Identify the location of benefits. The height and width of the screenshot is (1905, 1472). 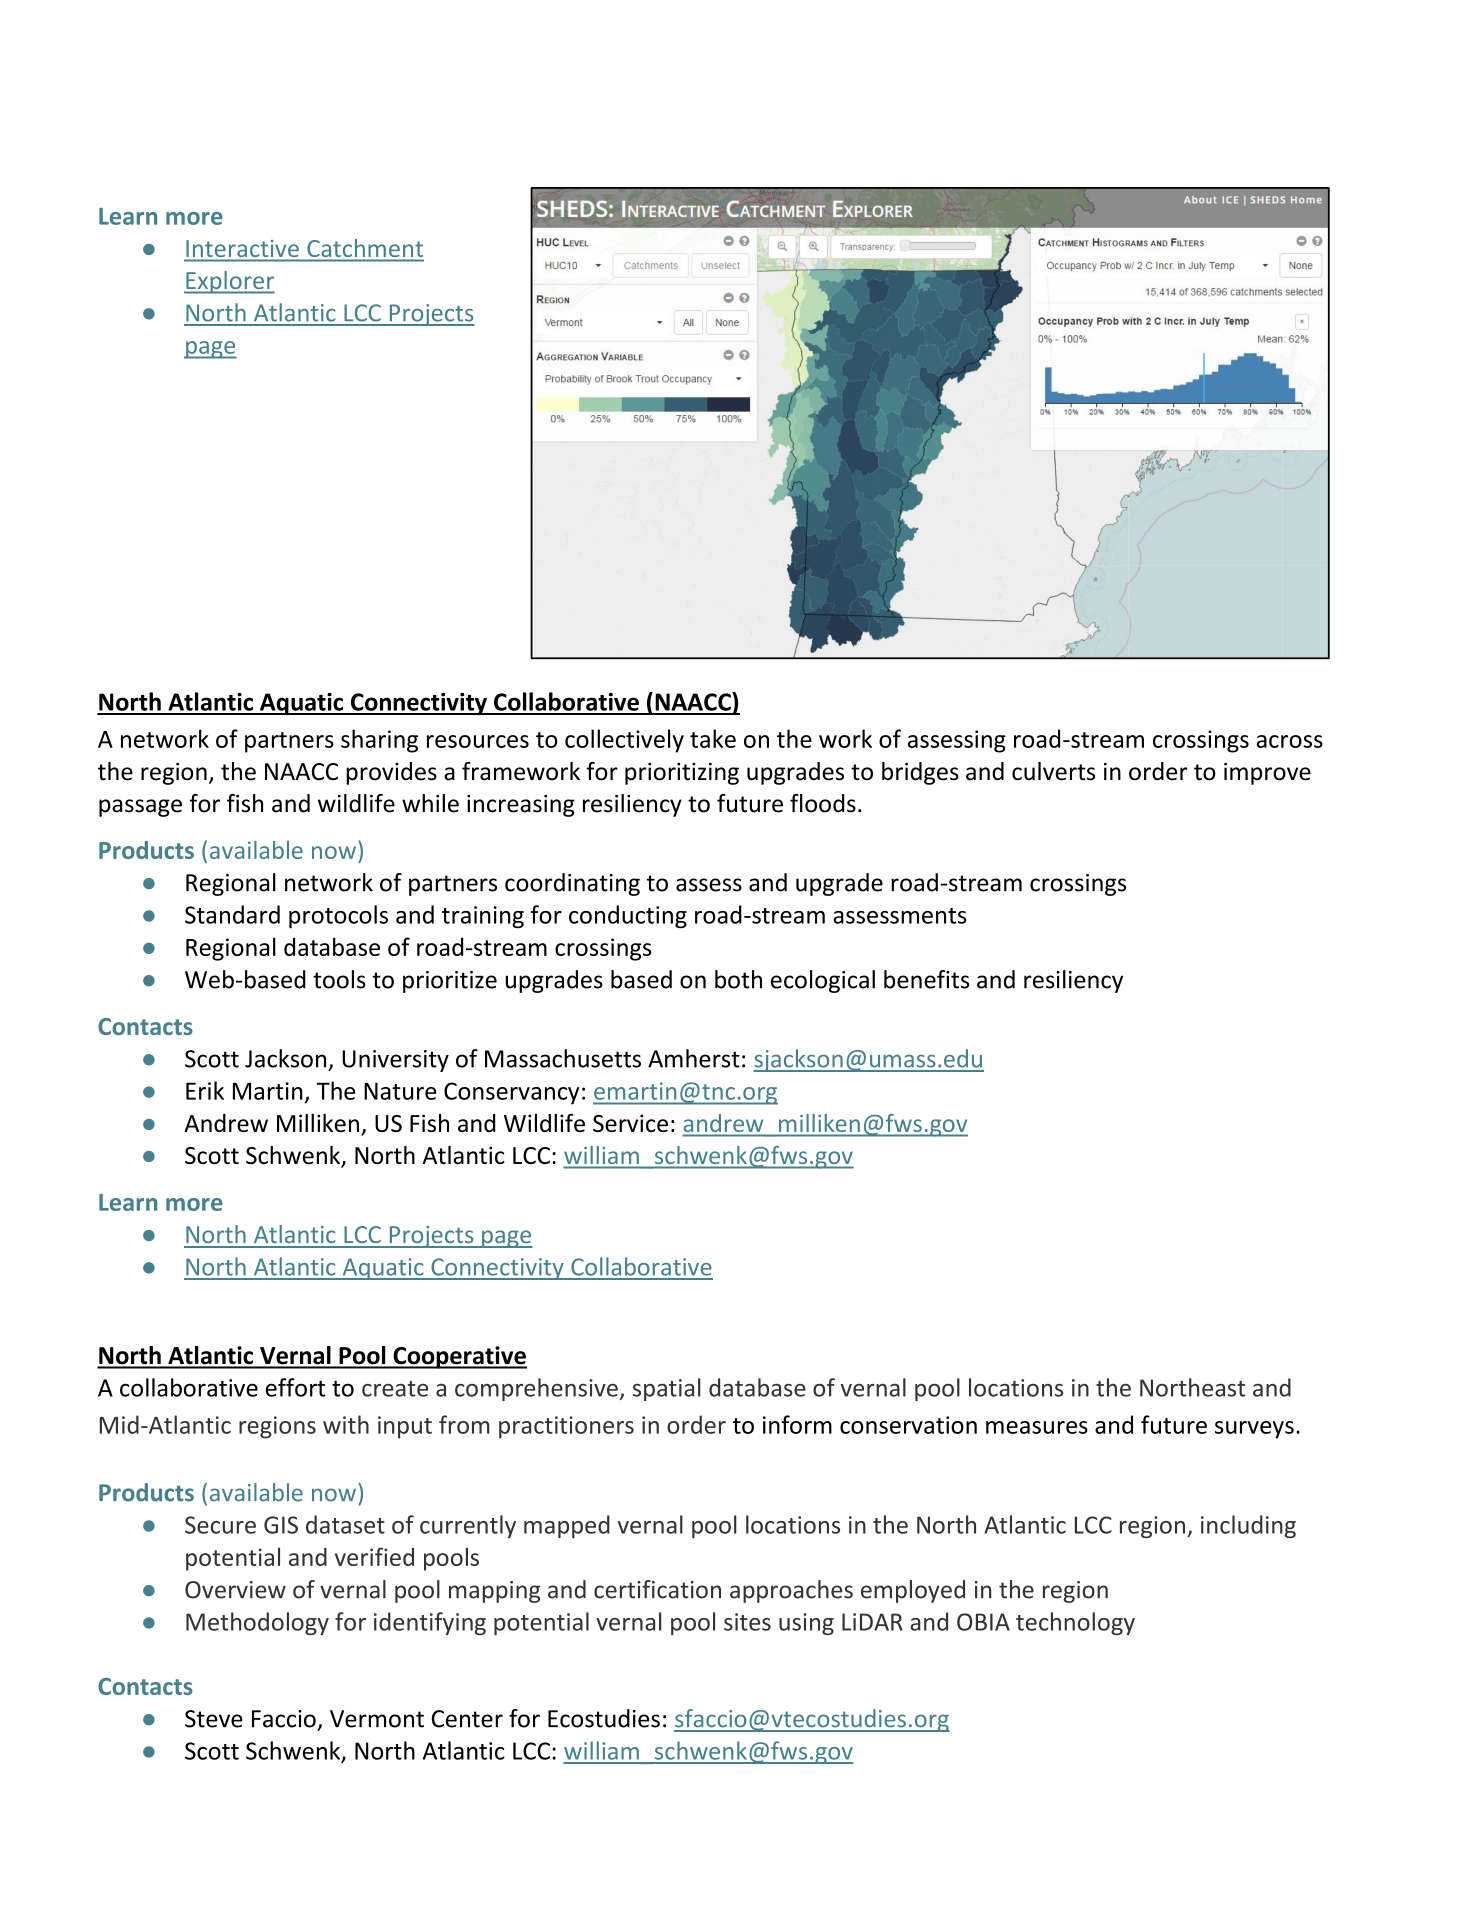
(926, 979).
